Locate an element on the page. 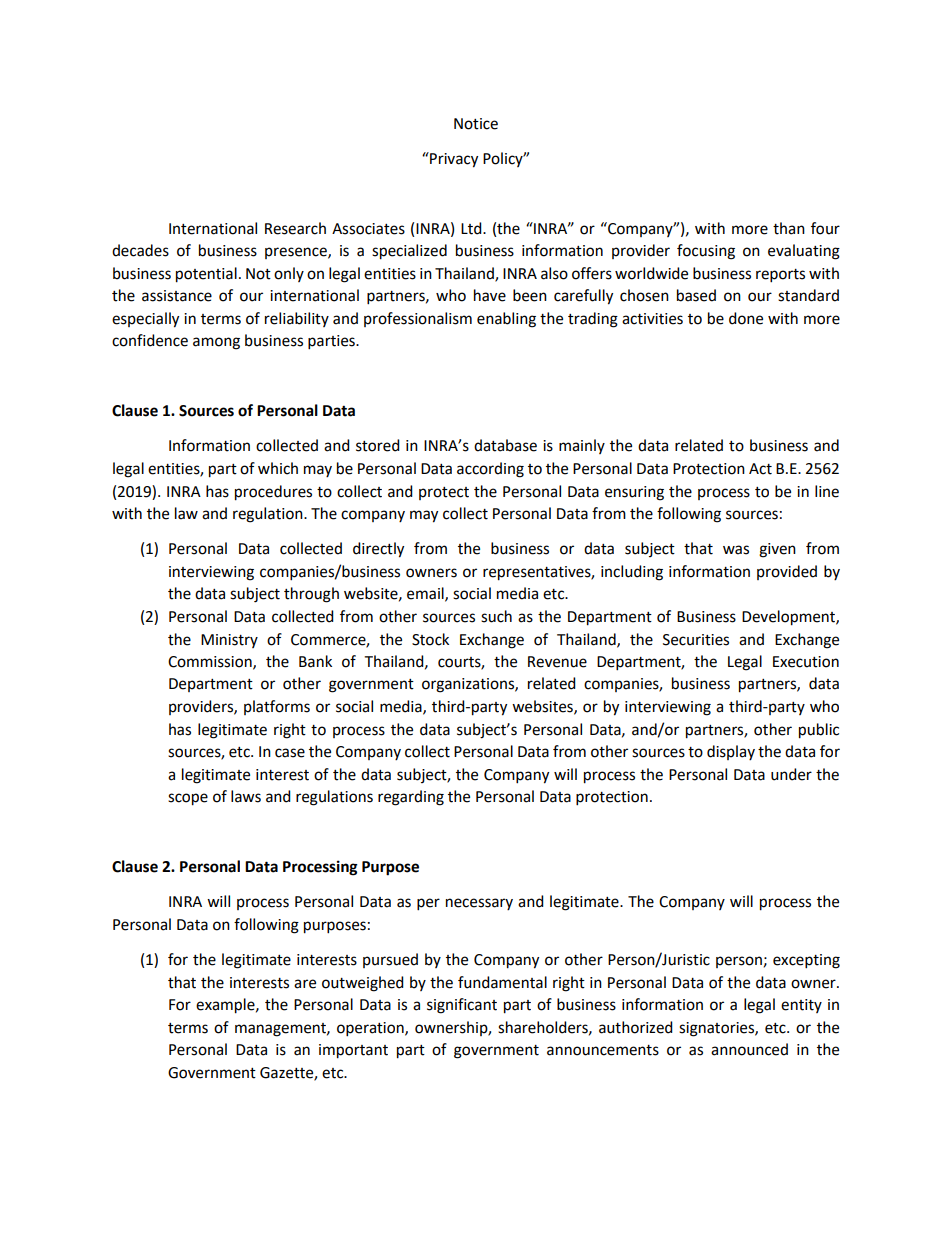  than is located at coordinates (789, 228).
